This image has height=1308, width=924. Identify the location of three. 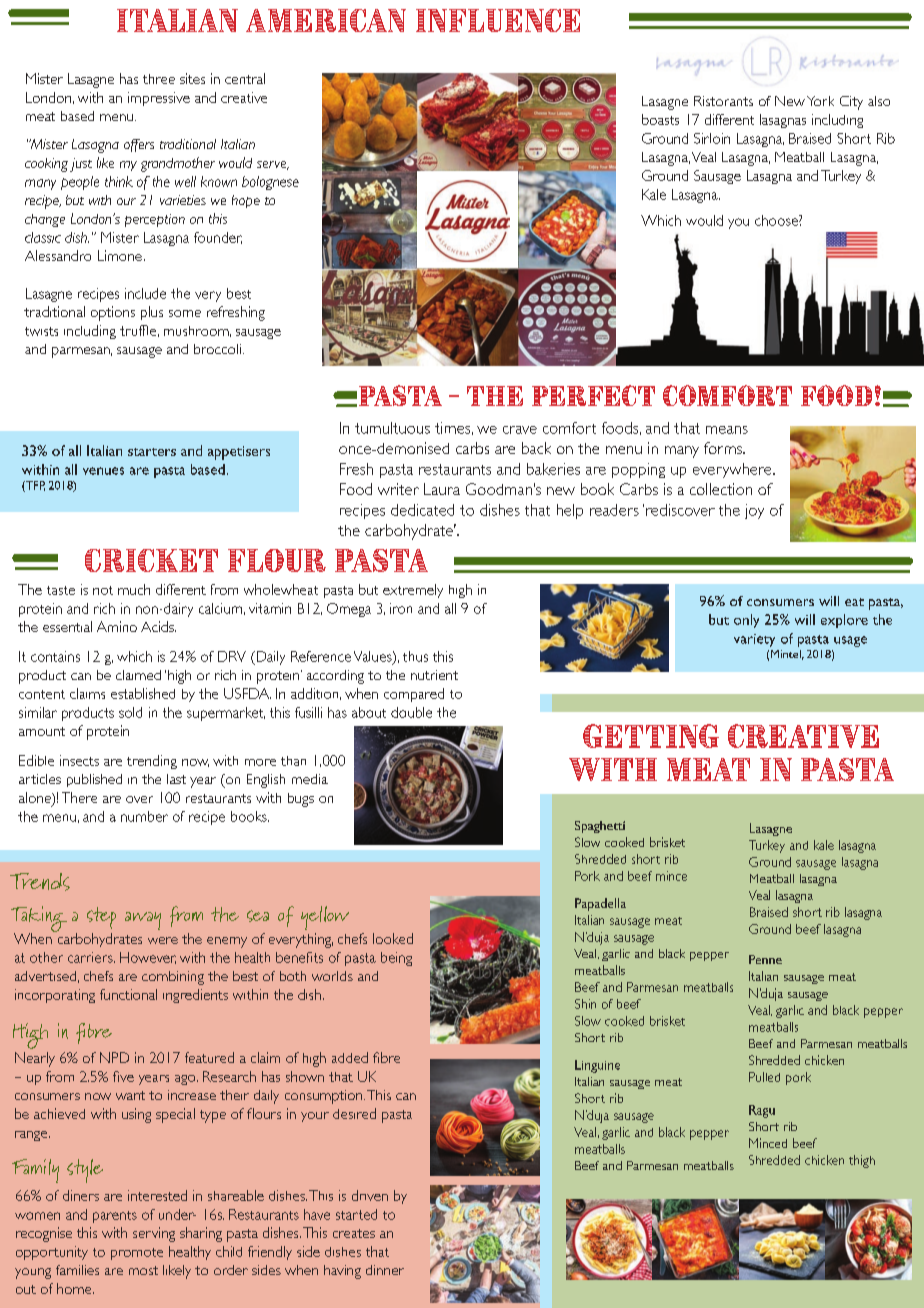
(159, 79).
